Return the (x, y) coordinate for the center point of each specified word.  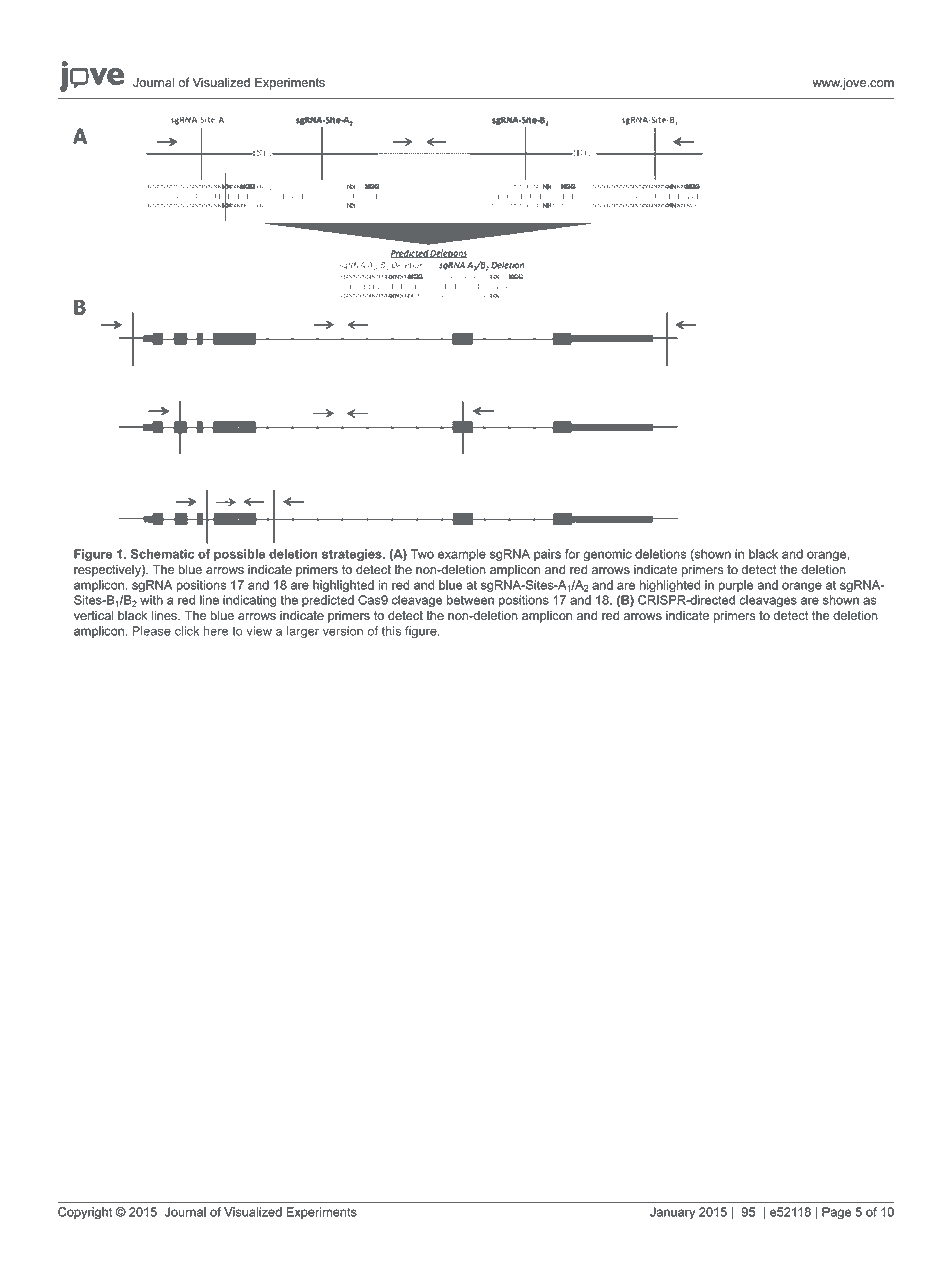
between (470, 600)
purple (736, 586)
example (462, 555)
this (391, 631)
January (672, 1213)
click (187, 631)
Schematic (162, 554)
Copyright (85, 1213)
